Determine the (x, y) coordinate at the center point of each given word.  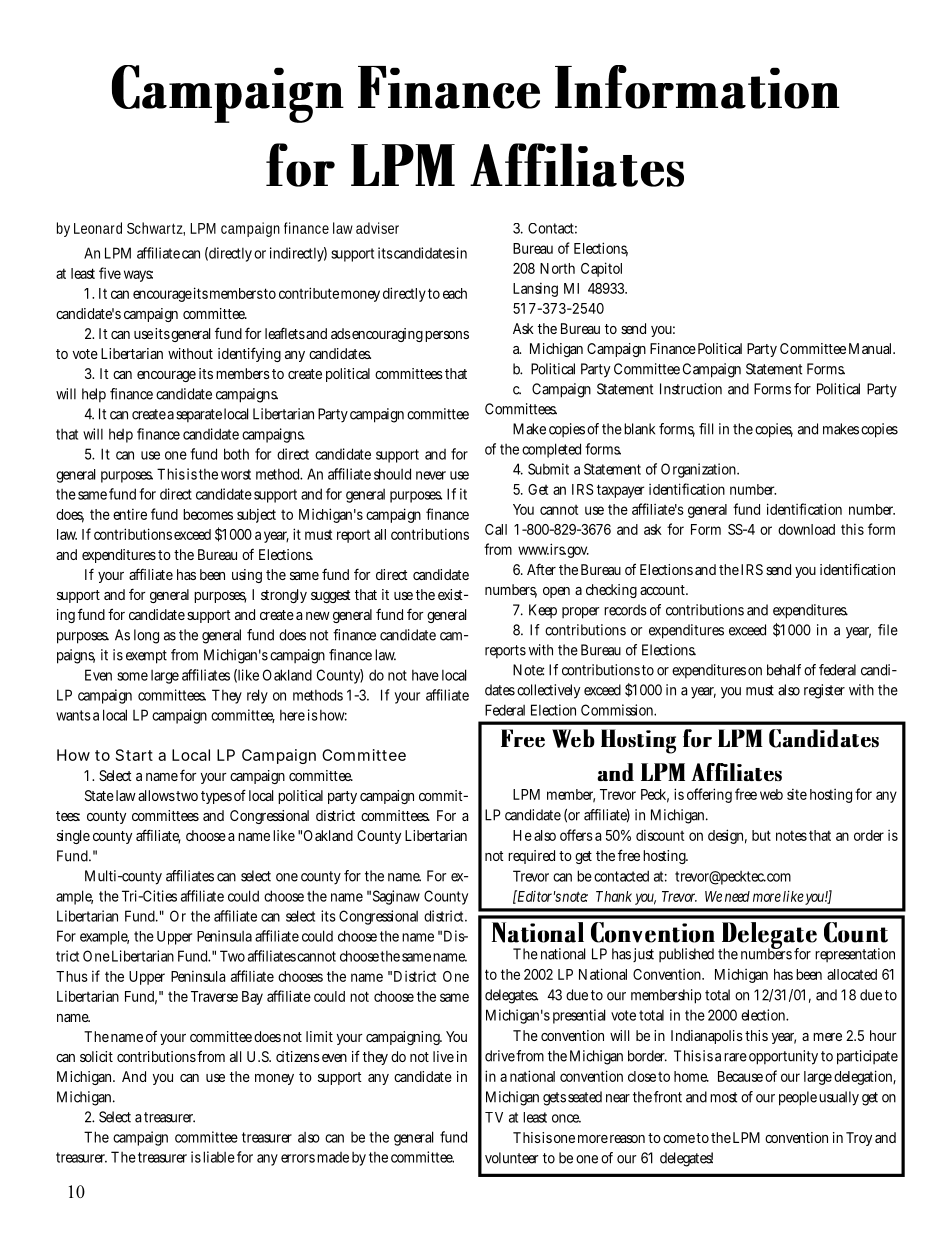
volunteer (511, 1158)
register (824, 691)
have (425, 675)
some (132, 676)
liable (219, 1157)
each (455, 293)
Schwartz (155, 228)
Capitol (601, 269)
